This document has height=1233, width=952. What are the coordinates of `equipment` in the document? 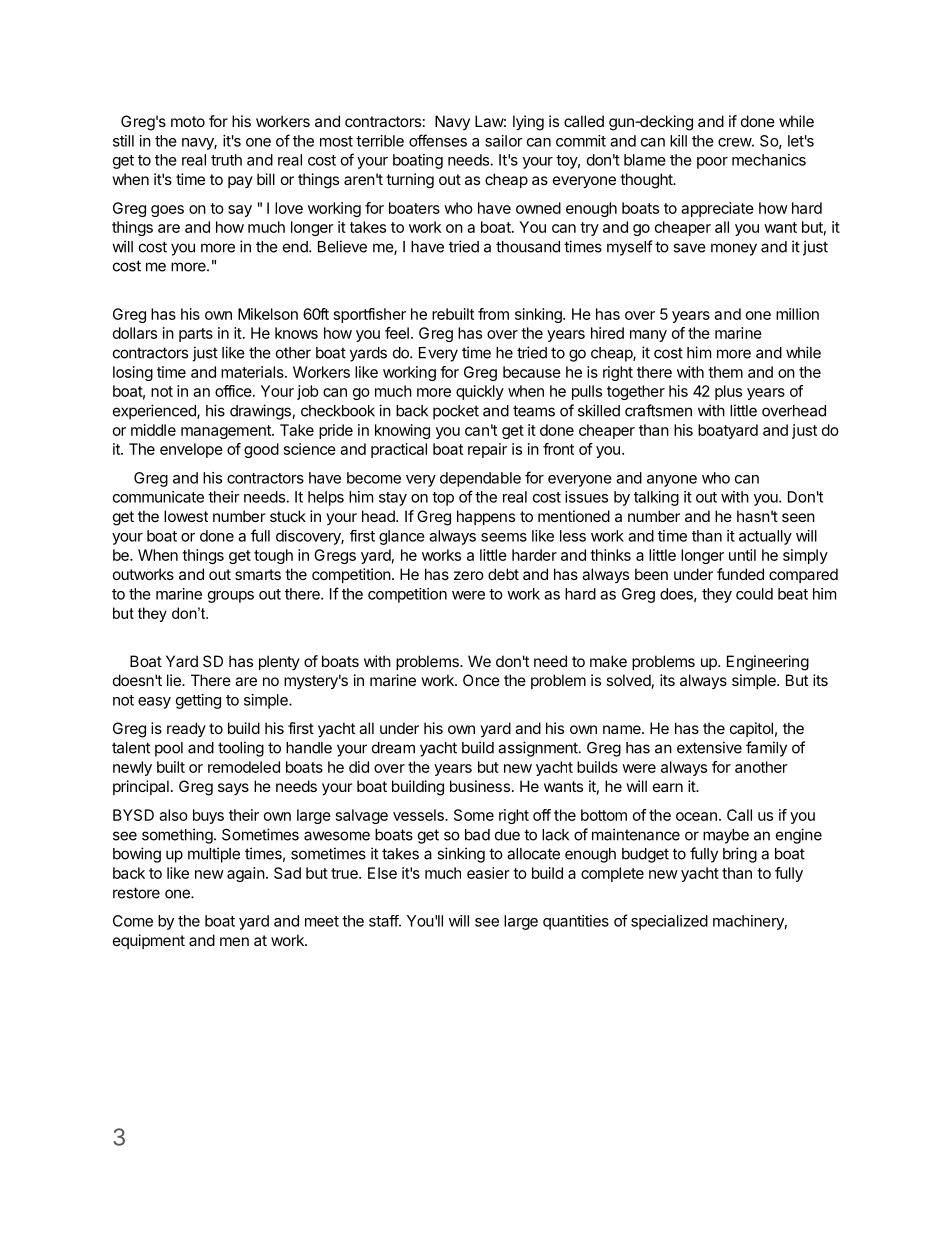 It's located at (149, 941).
